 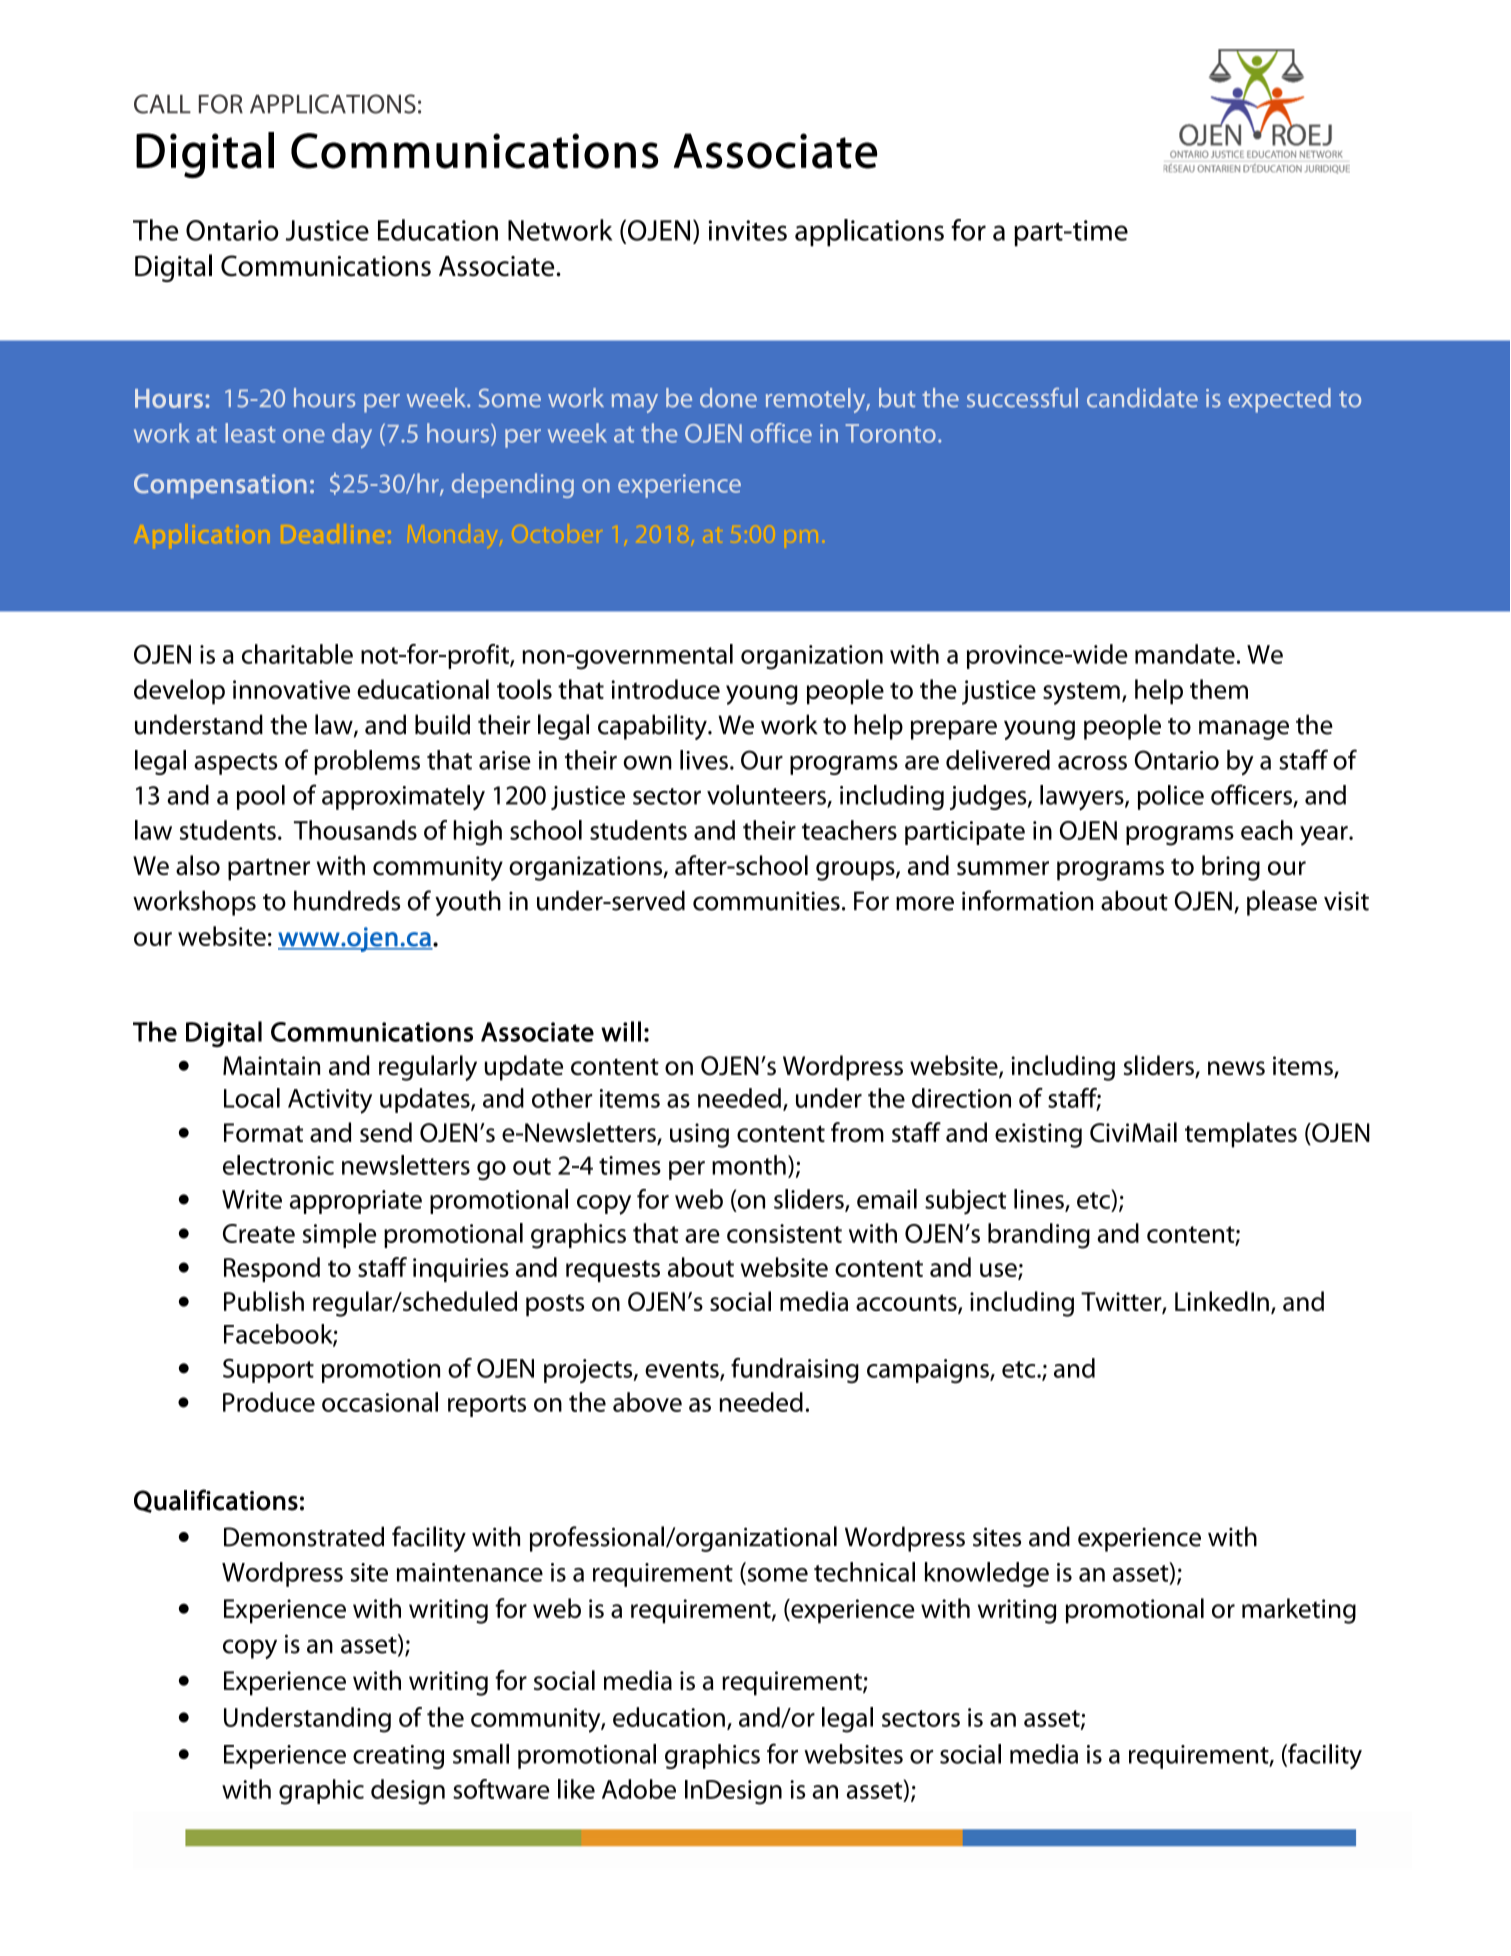 I want to click on creating, so click(x=398, y=1757).
